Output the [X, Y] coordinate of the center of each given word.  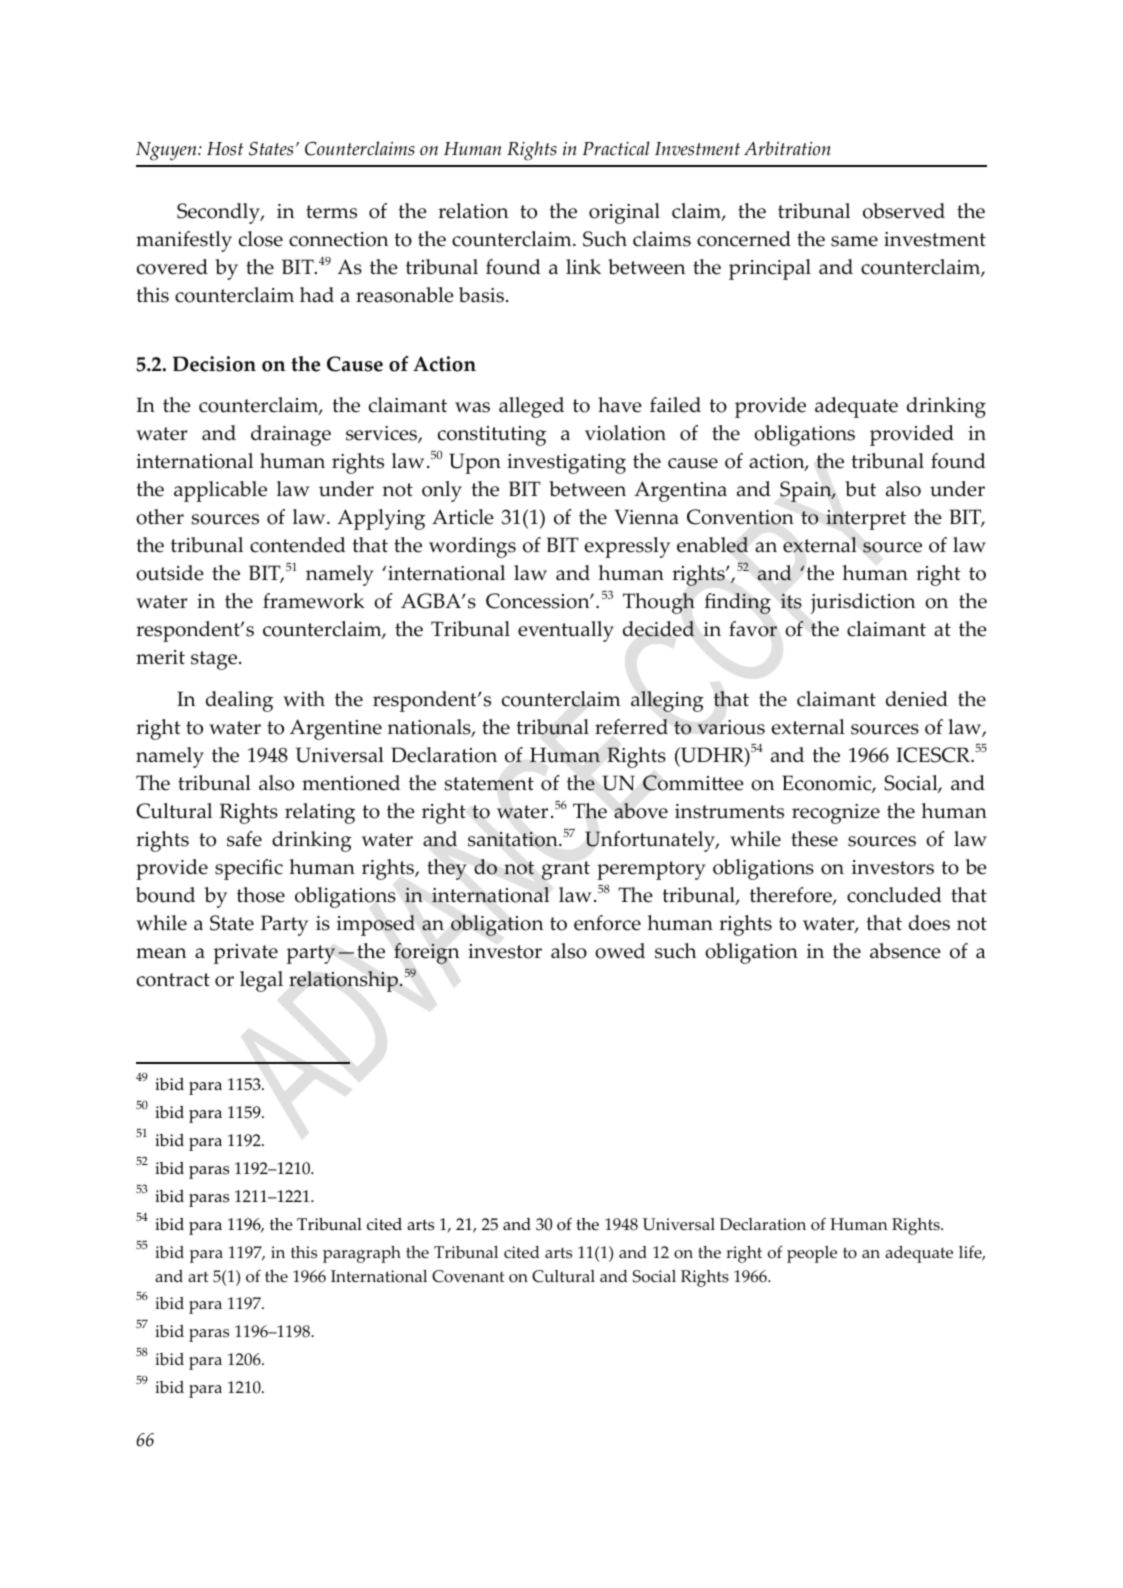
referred [631, 727]
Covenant [468, 1276]
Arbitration [787, 148]
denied [917, 699]
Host [225, 149]
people [812, 1254]
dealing [239, 701]
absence [905, 951]
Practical [616, 148]
